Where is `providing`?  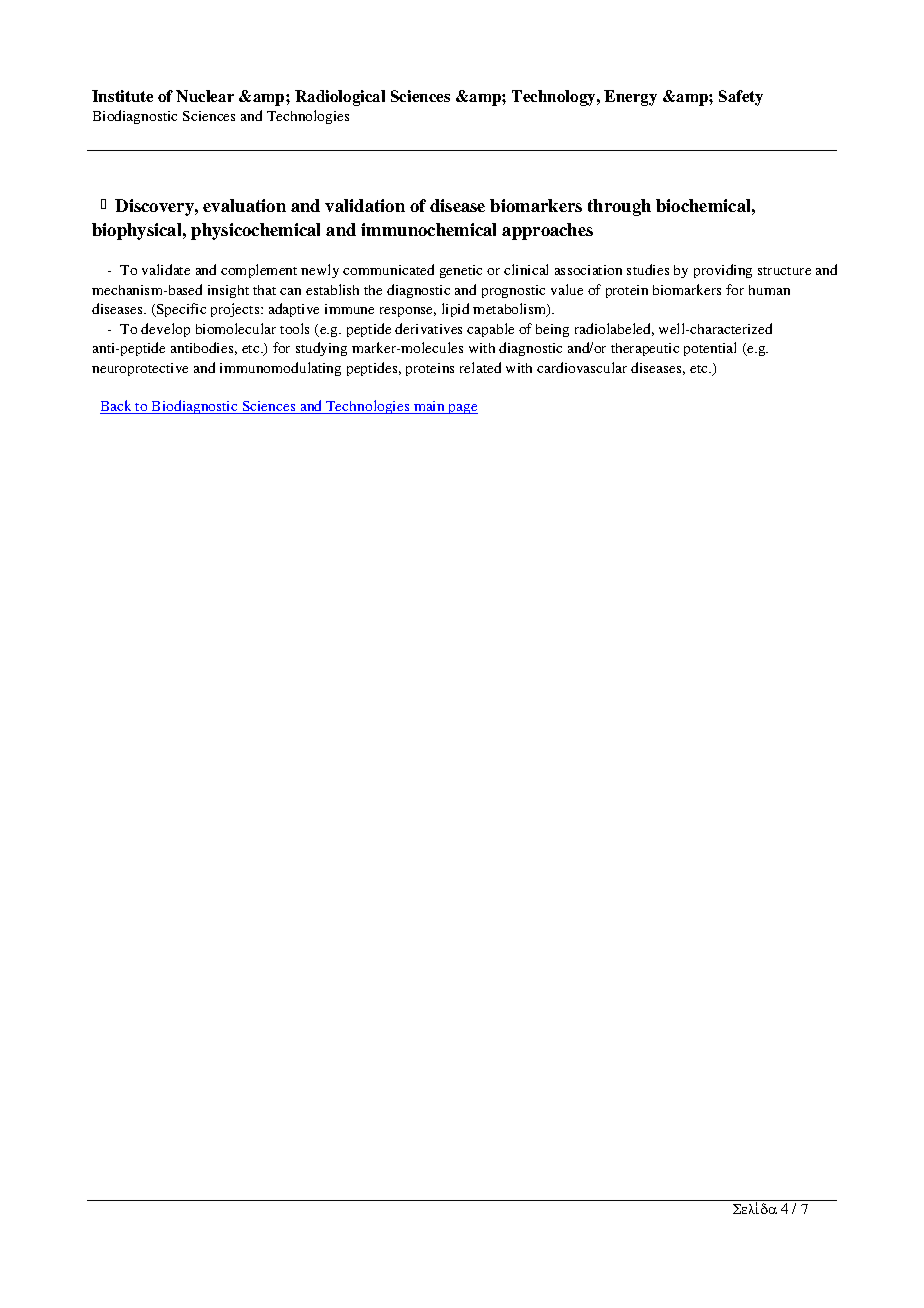 providing is located at coordinates (723, 271).
